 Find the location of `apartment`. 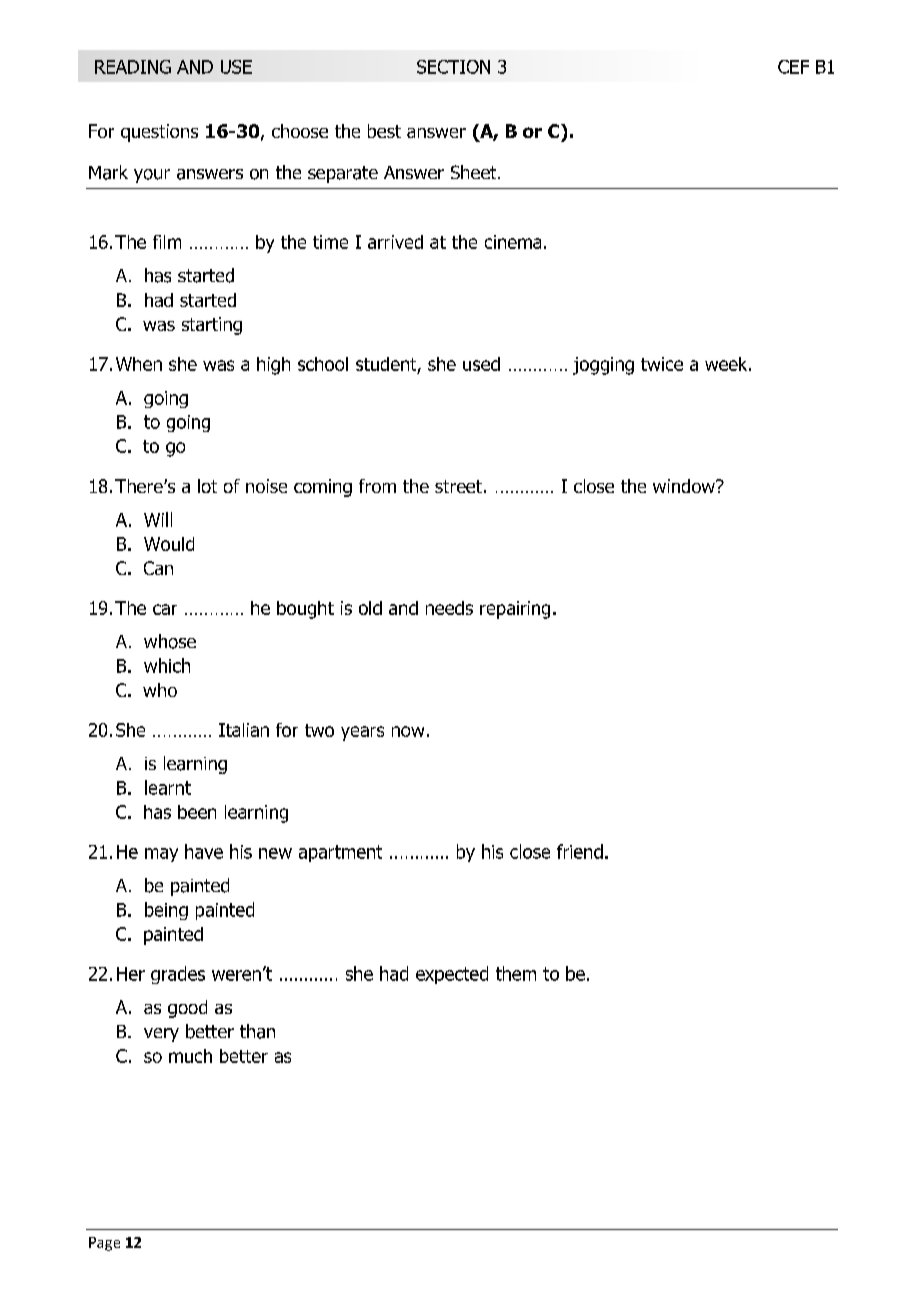

apartment is located at coordinates (340, 853).
